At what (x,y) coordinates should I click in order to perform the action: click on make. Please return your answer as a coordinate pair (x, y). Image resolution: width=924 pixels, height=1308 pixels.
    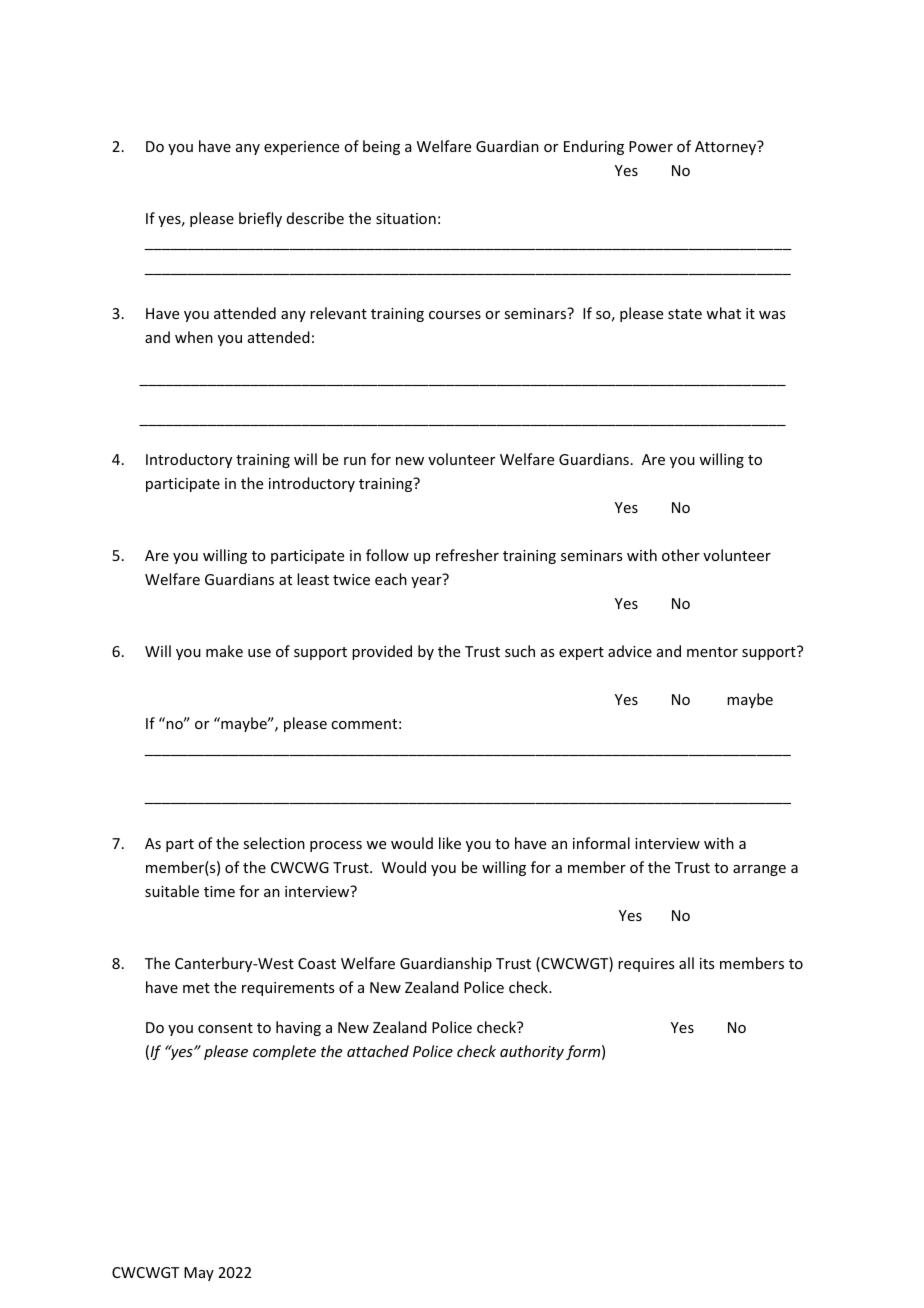
    Looking at the image, I should click on (224, 651).
